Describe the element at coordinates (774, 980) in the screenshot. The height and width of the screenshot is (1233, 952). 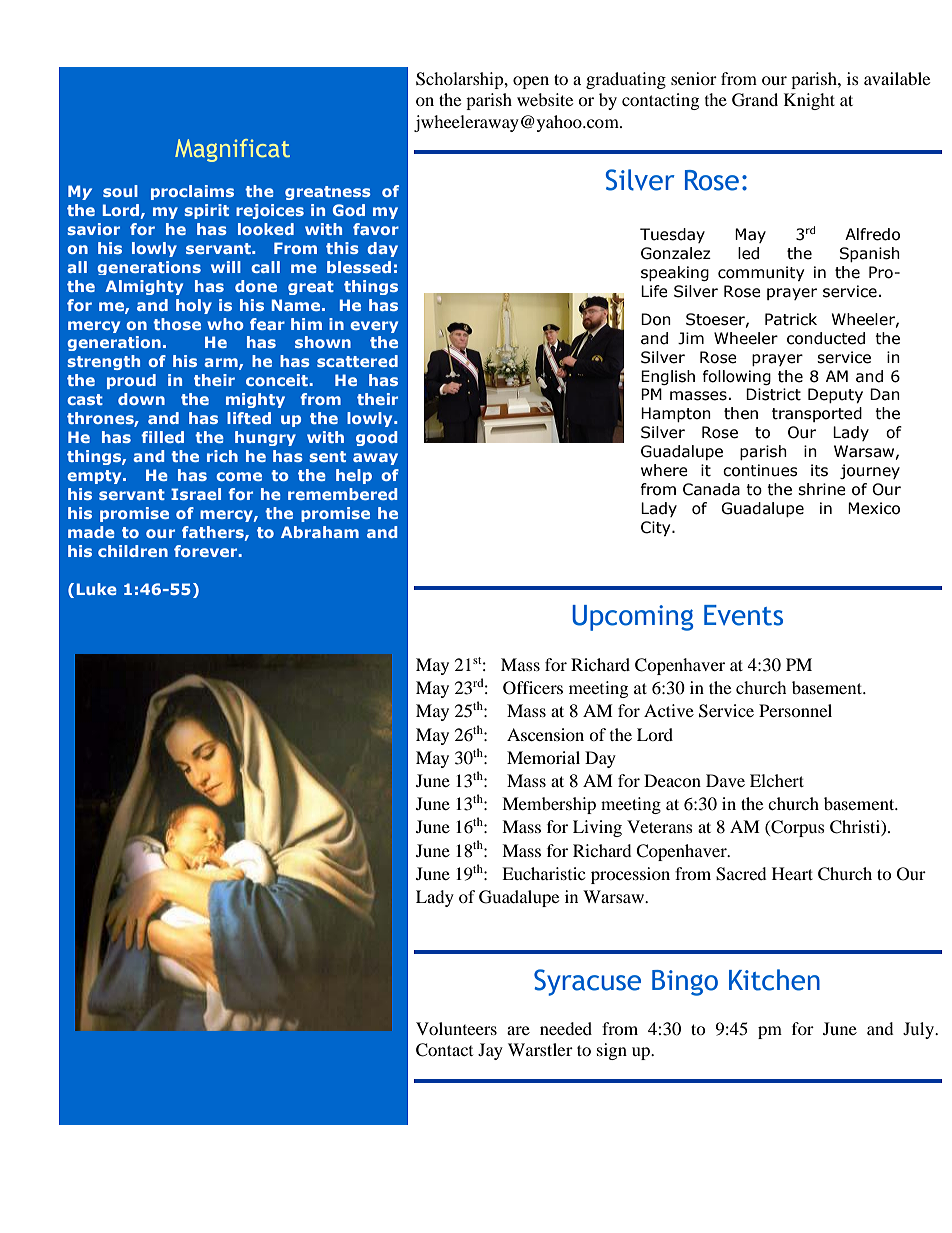
I see `Kitchen` at that location.
